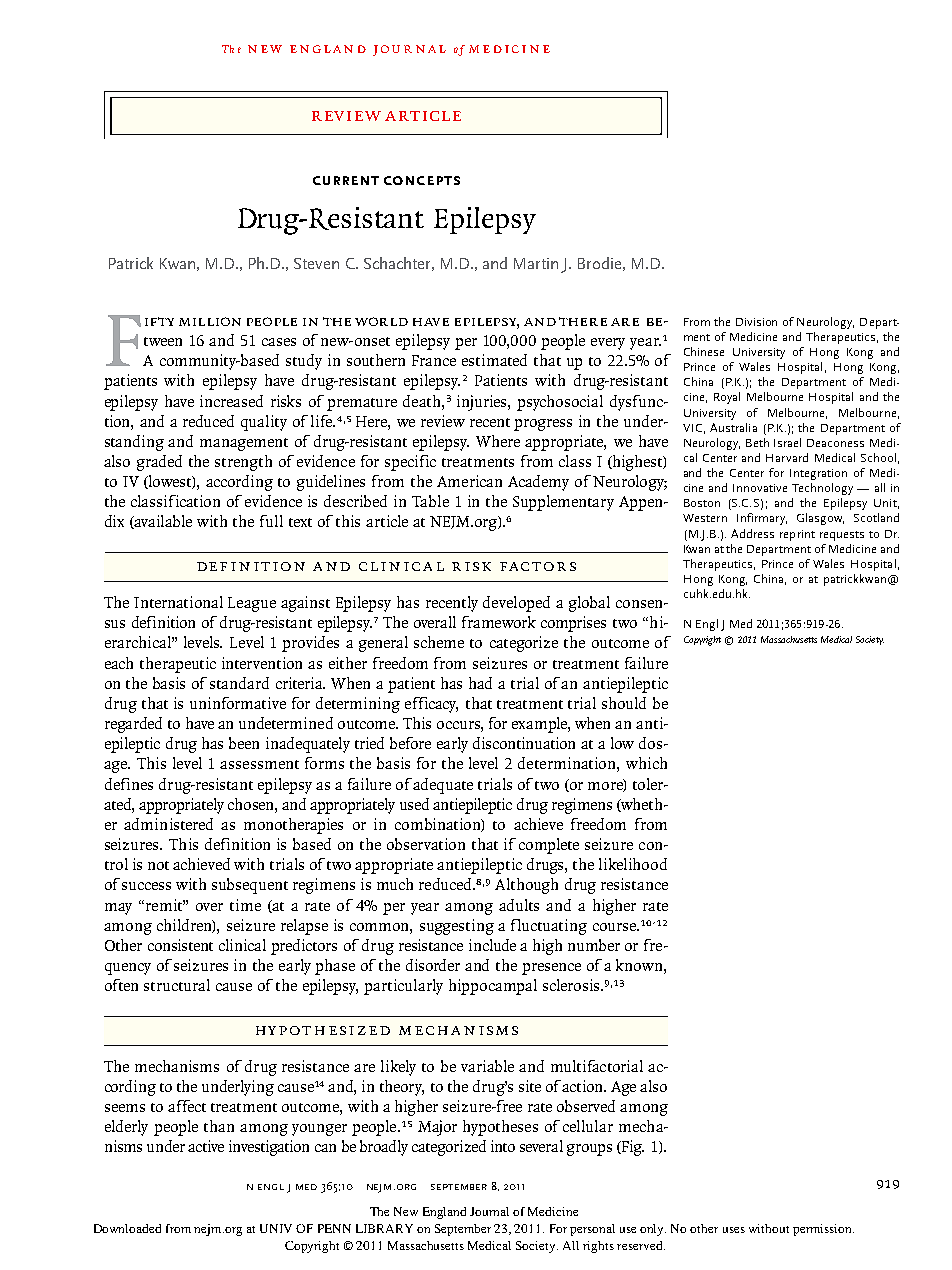 The image size is (952, 1270). Describe the element at coordinates (756, 322) in the screenshot. I see `Division` at that location.
